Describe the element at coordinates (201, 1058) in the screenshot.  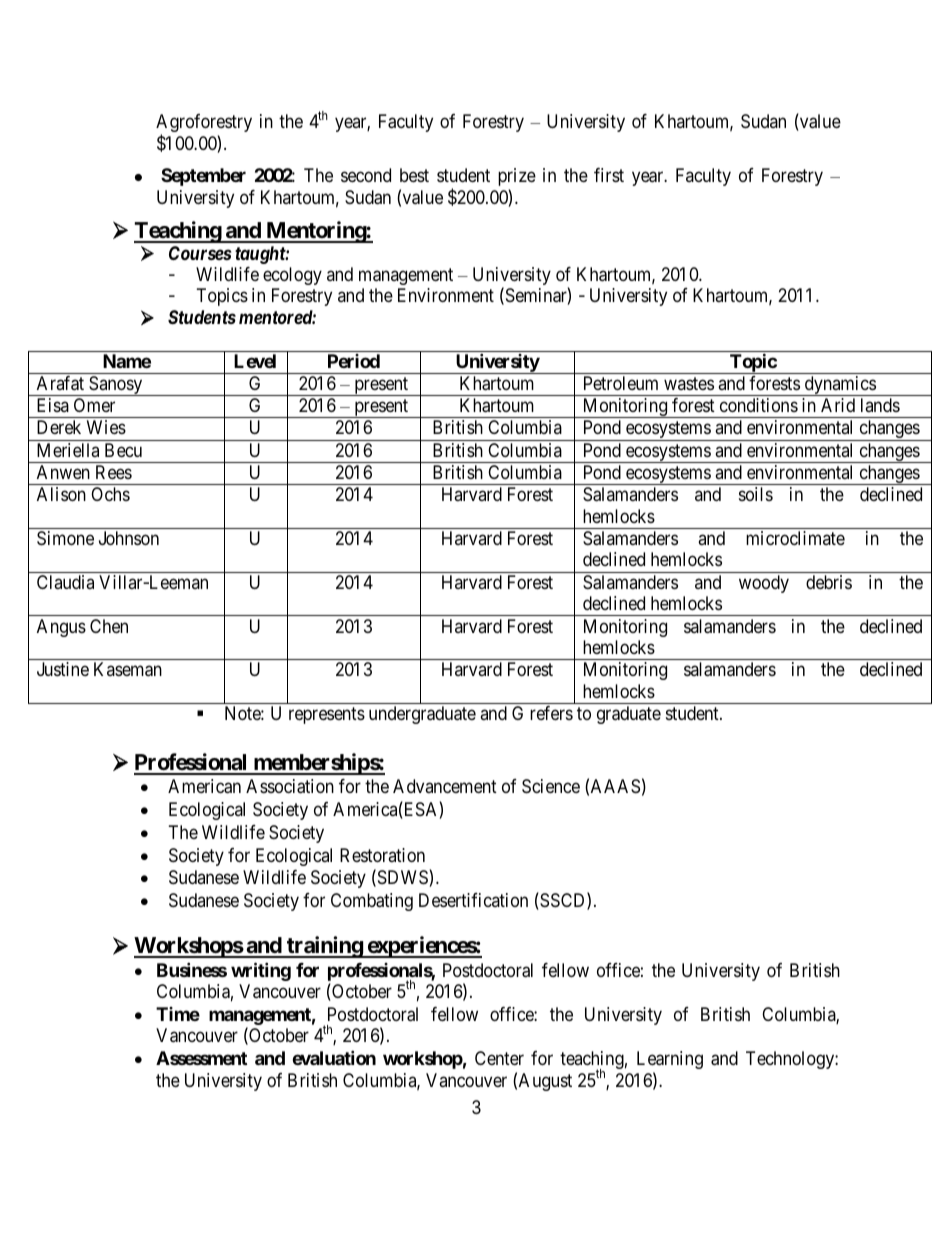
I see `Assessment` at that location.
